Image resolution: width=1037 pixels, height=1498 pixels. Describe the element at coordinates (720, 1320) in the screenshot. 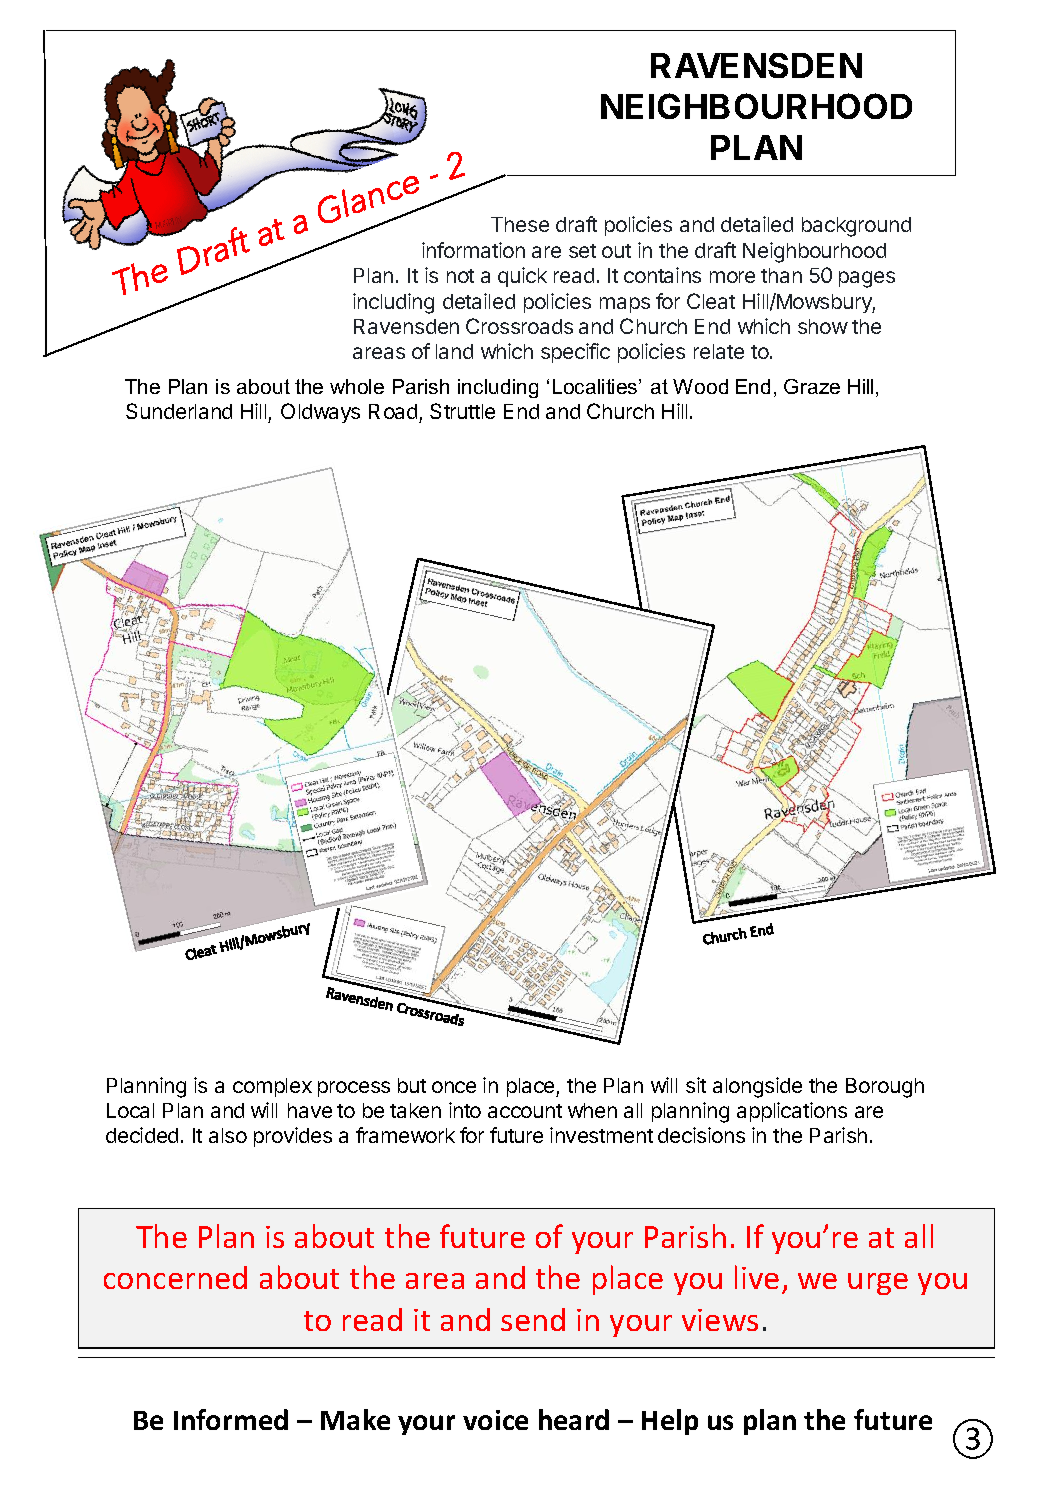

I see `views` at that location.
